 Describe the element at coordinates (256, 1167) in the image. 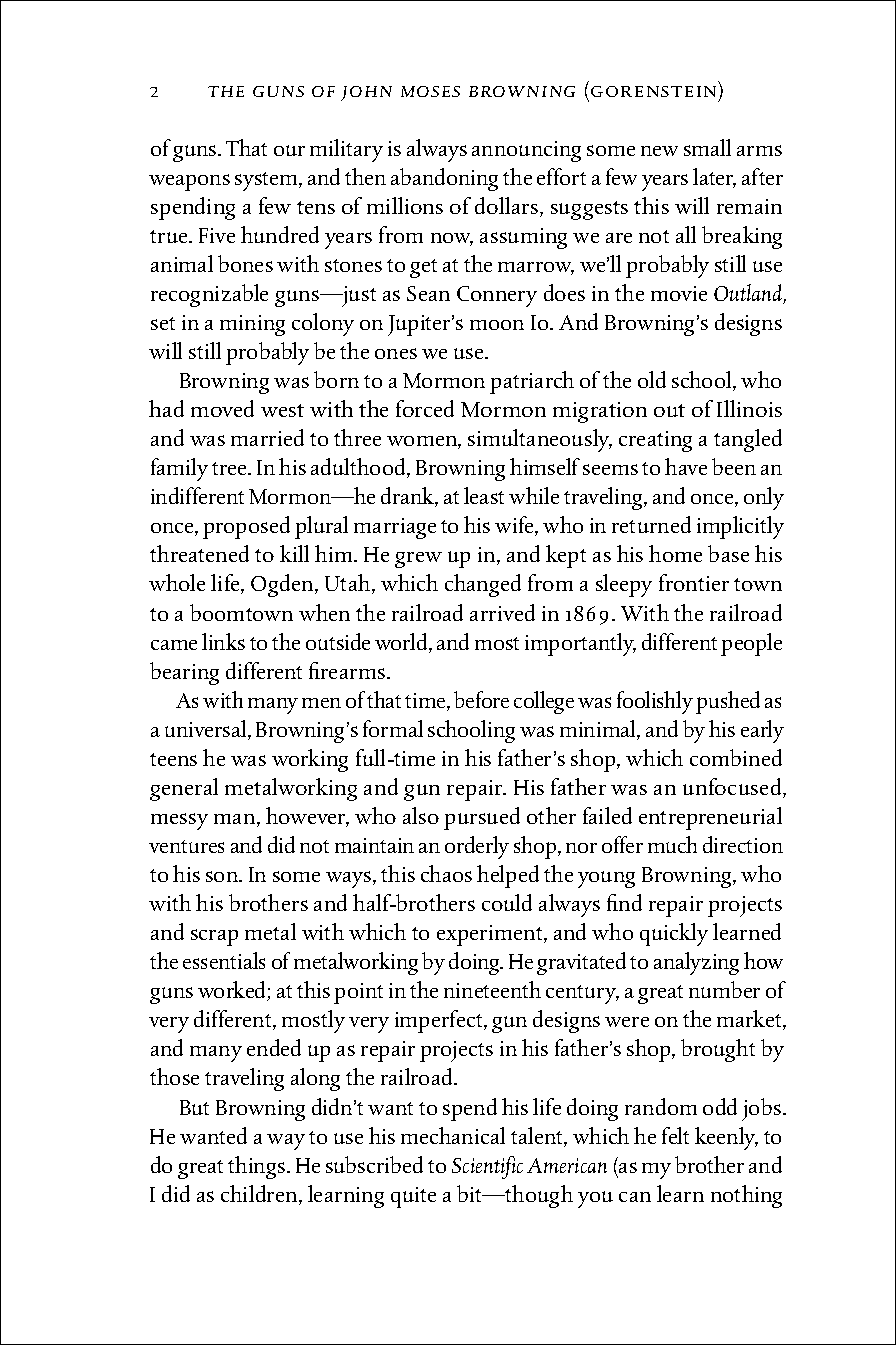

I see `things` at that location.
